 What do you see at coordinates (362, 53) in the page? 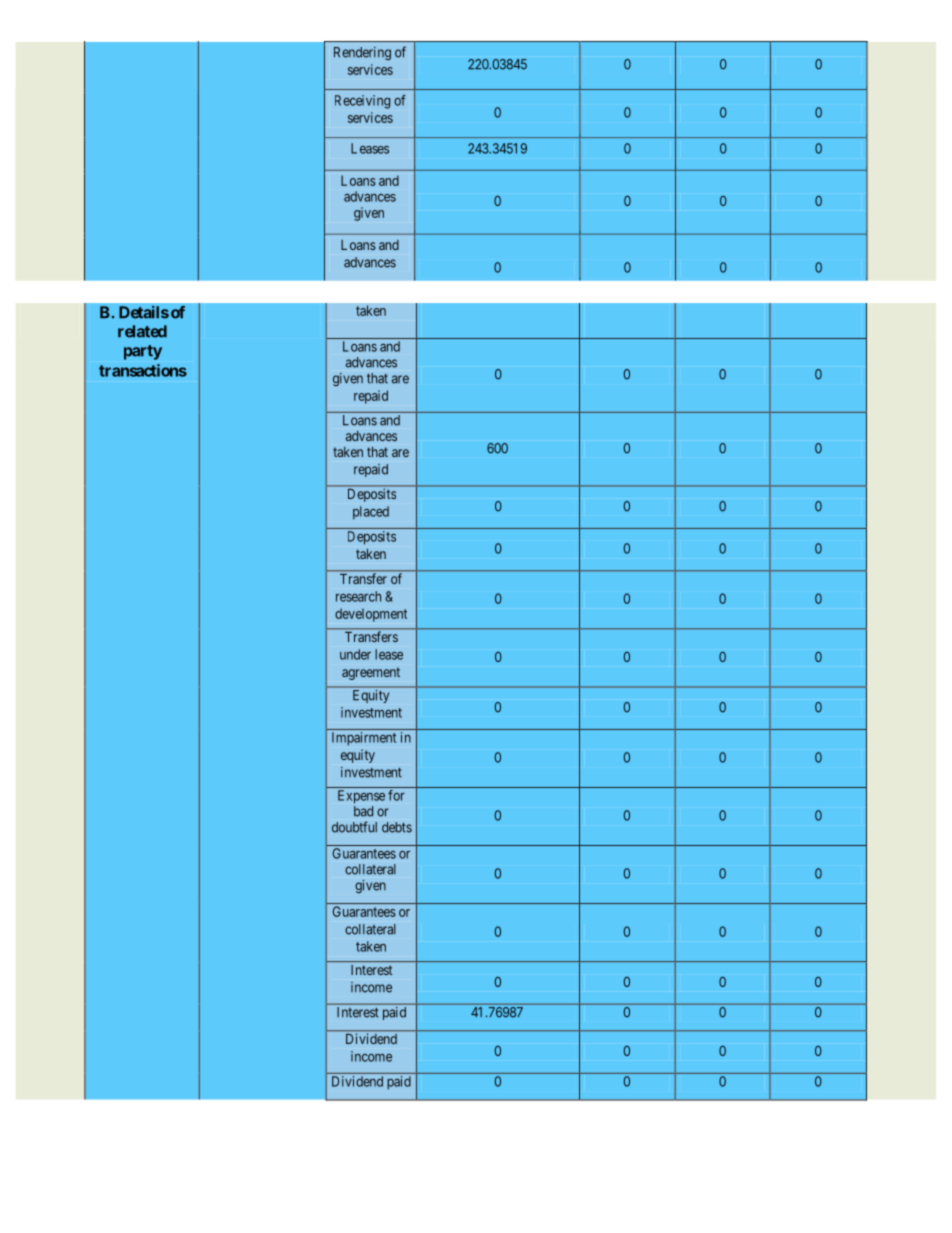
I see `Rendering` at bounding box center [362, 53].
